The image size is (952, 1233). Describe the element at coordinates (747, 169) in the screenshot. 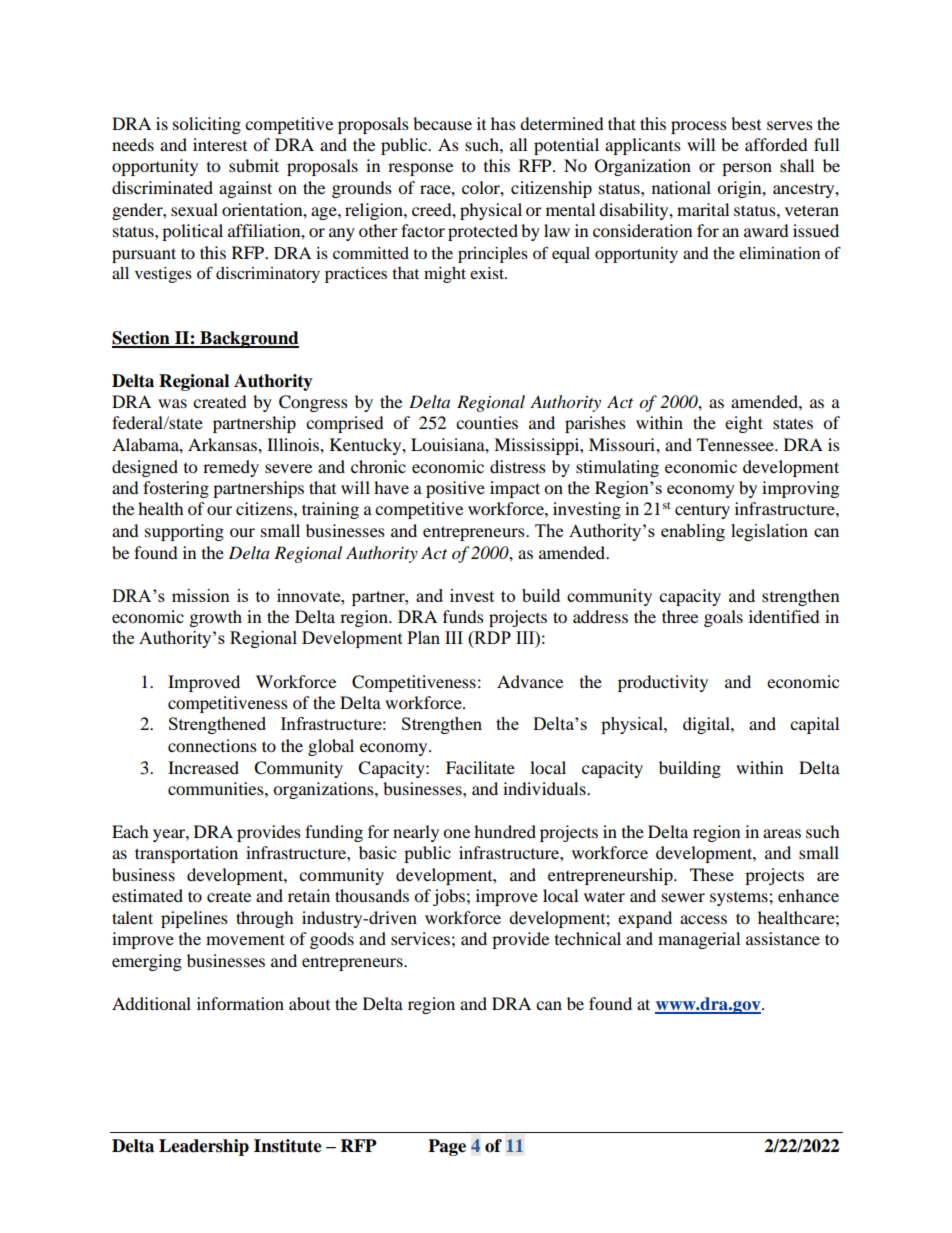

I see `person` at that location.
